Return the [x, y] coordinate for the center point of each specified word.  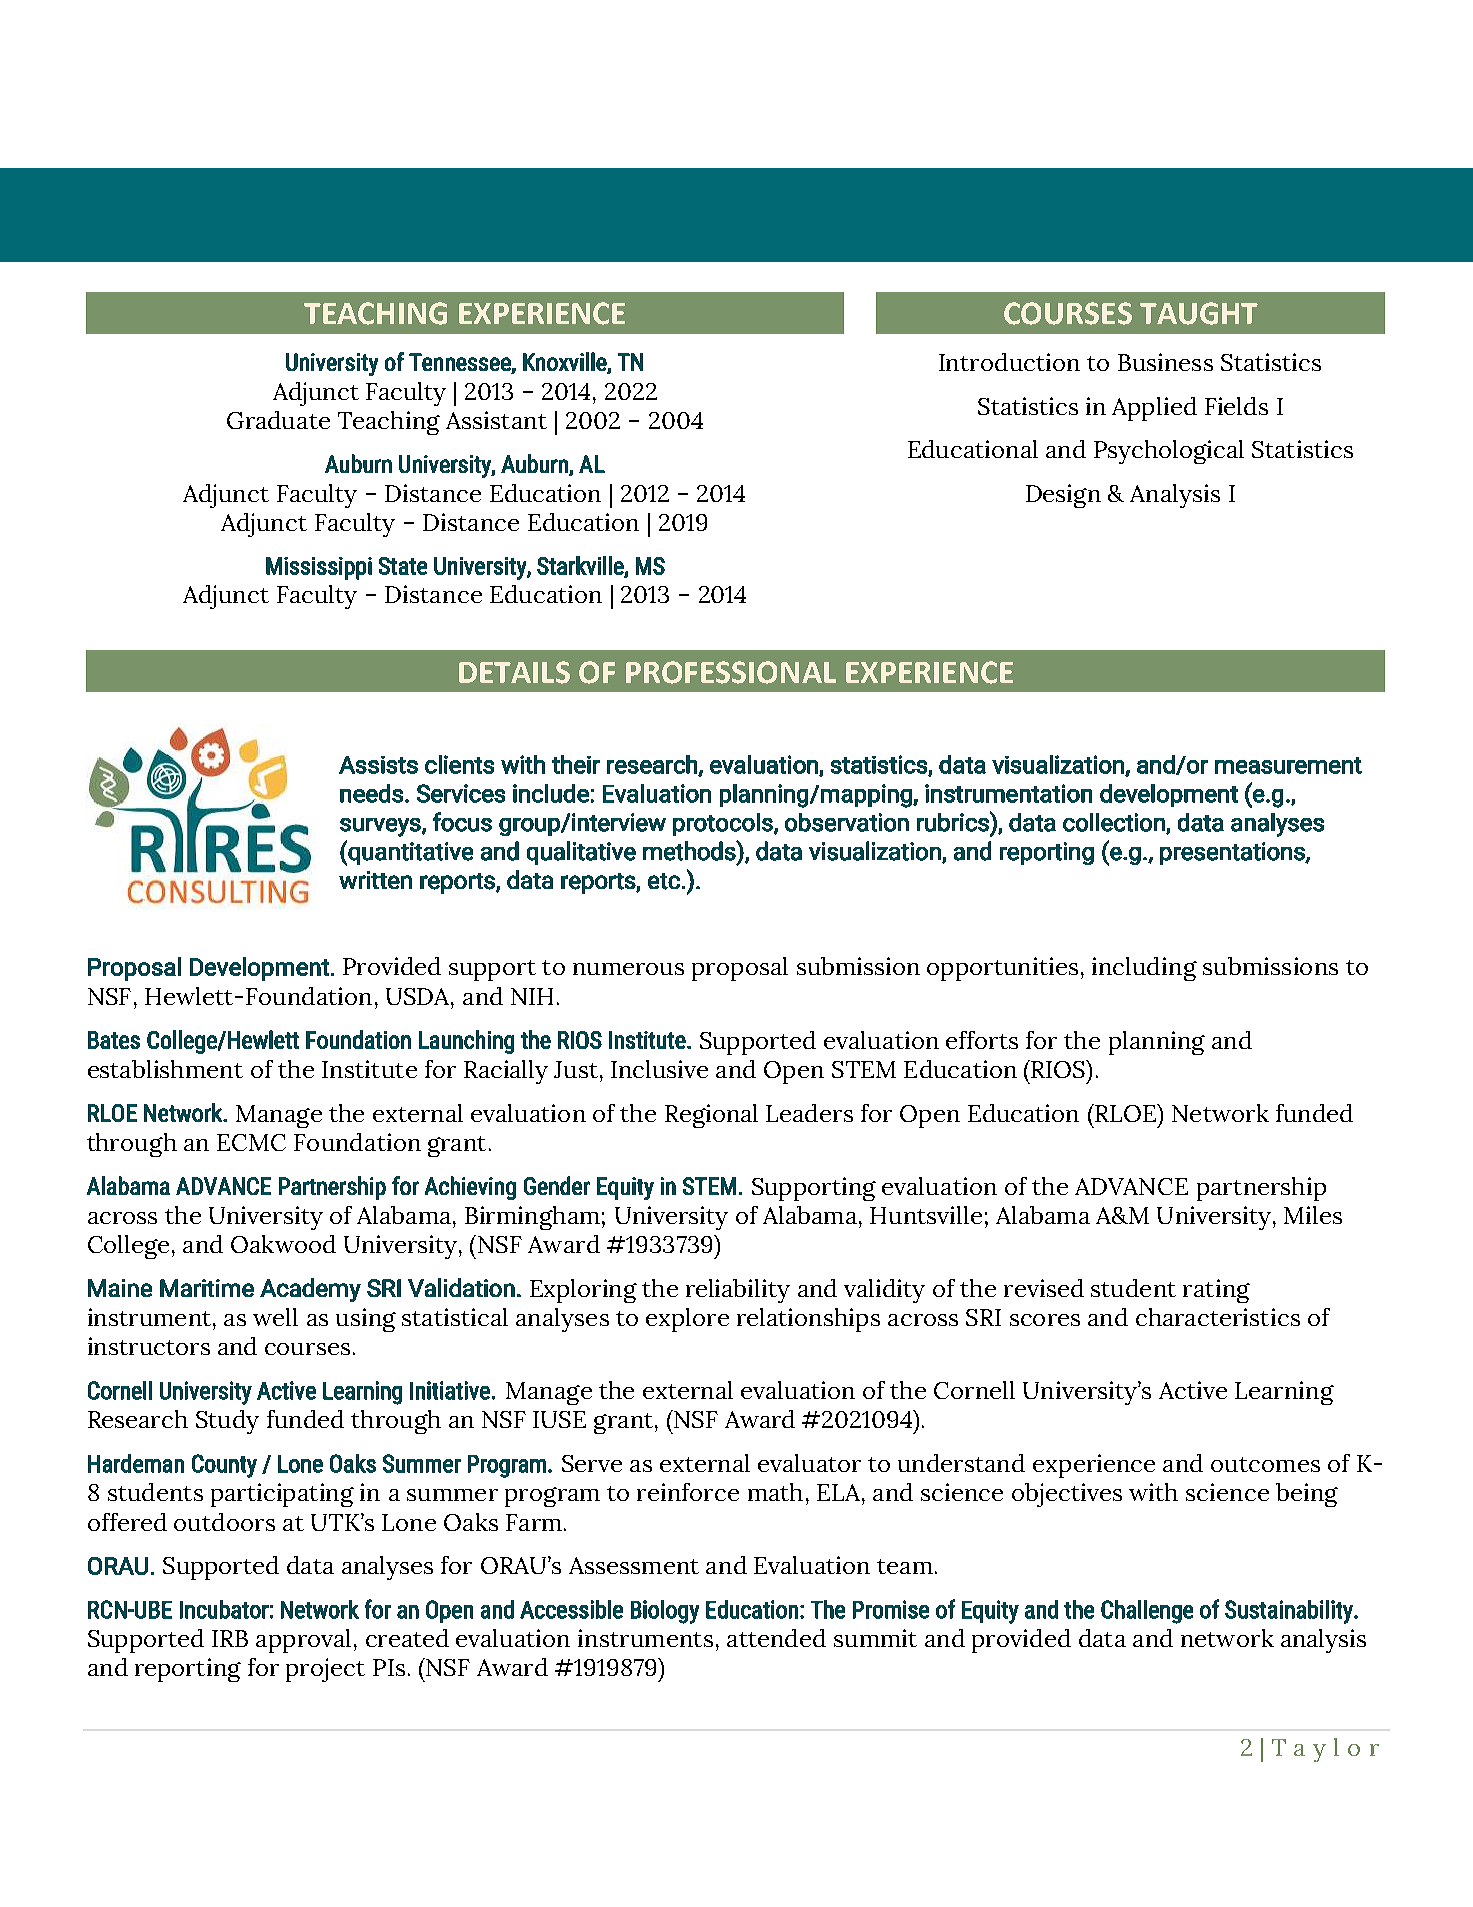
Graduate [278, 420]
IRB [230, 1638]
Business [1165, 362]
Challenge [1147, 1612]
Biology [665, 1612]
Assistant [496, 420]
